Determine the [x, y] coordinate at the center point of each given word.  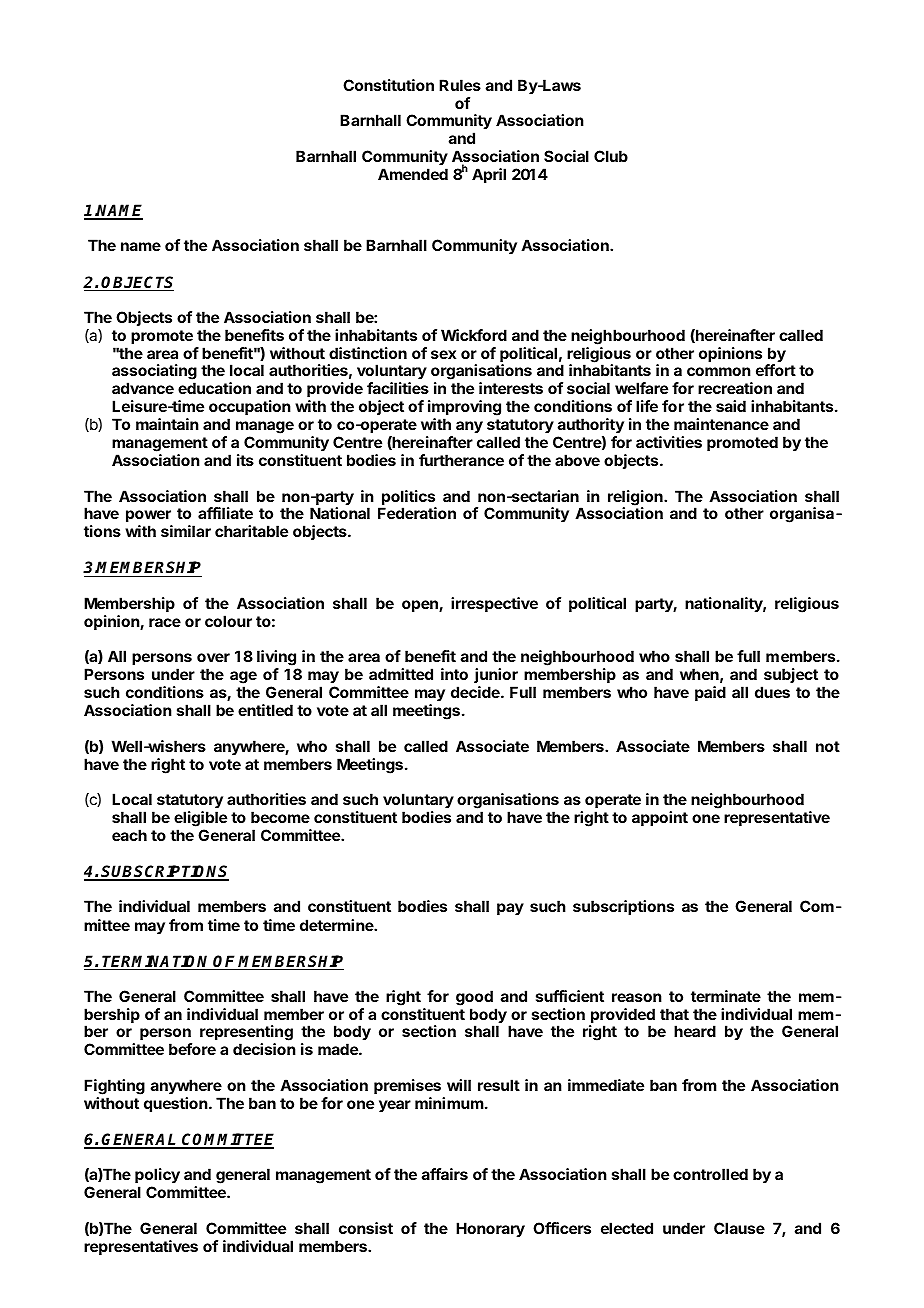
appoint [660, 818]
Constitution [388, 85]
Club [611, 156]
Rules [460, 85]
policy [157, 1177]
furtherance [461, 460]
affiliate [225, 513]
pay [510, 909]
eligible [200, 820]
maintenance [721, 424]
